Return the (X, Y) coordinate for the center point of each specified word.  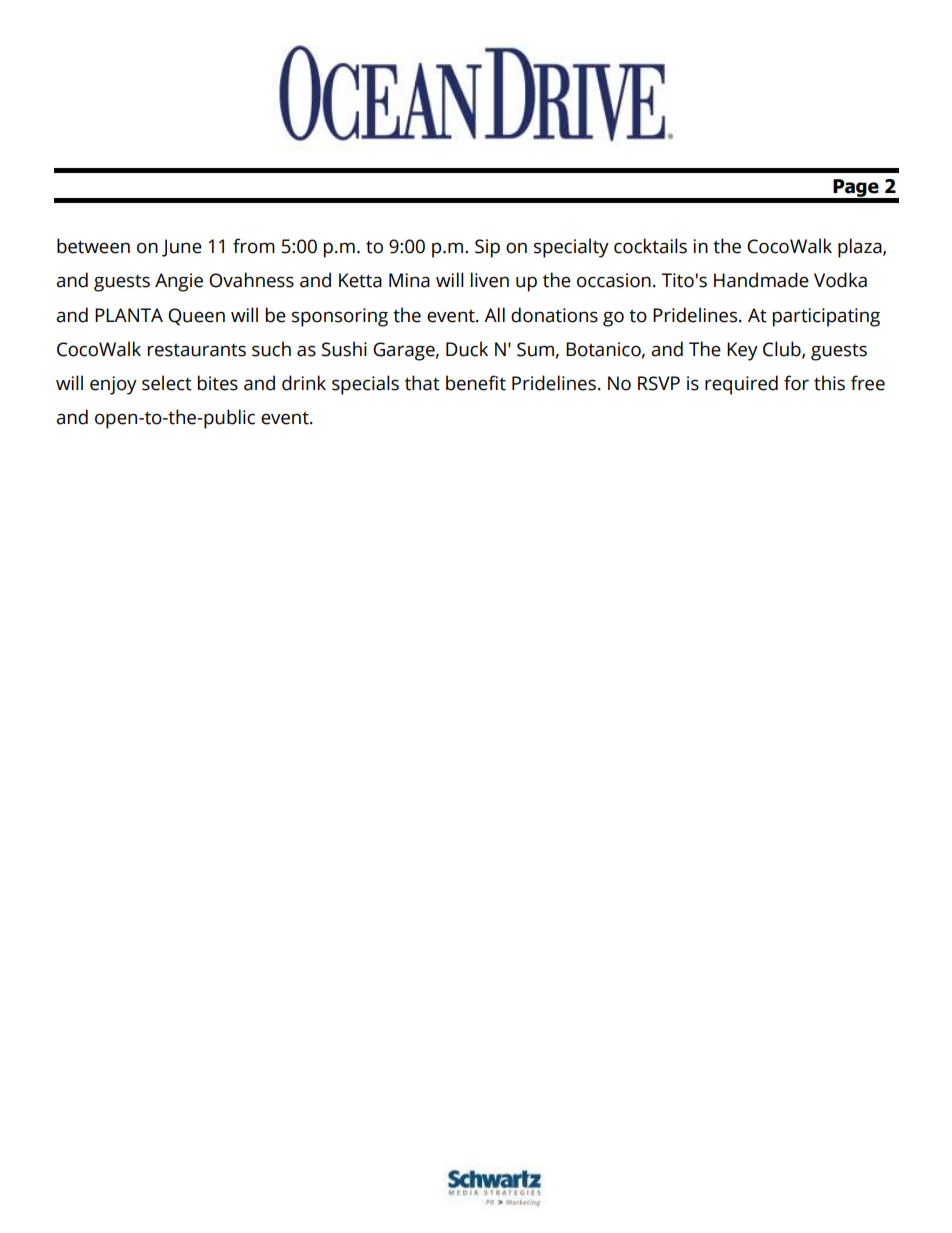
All (494, 314)
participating (826, 317)
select (167, 383)
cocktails (650, 246)
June (182, 248)
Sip (487, 248)
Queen (196, 317)
